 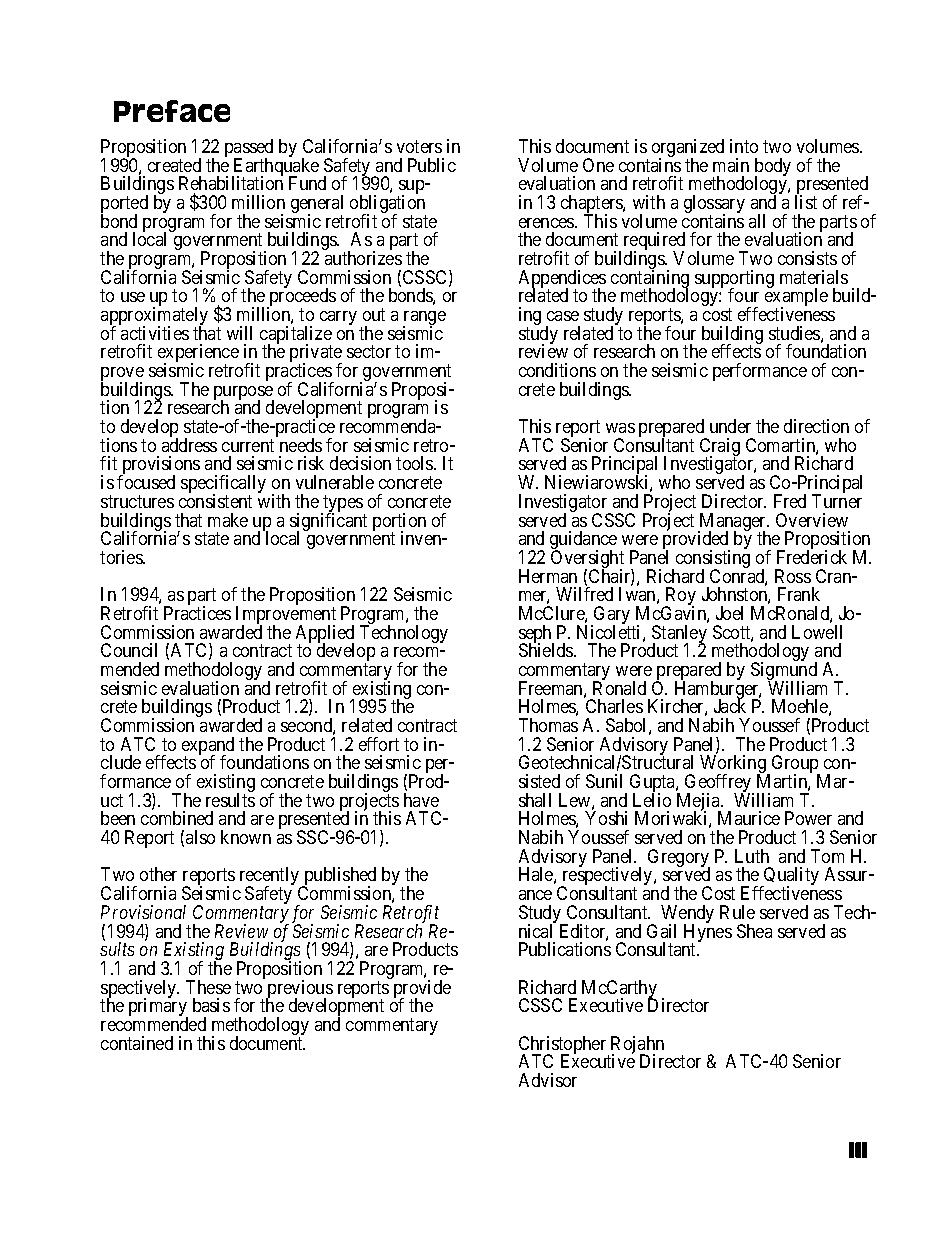 I want to click on Council, so click(x=129, y=650).
